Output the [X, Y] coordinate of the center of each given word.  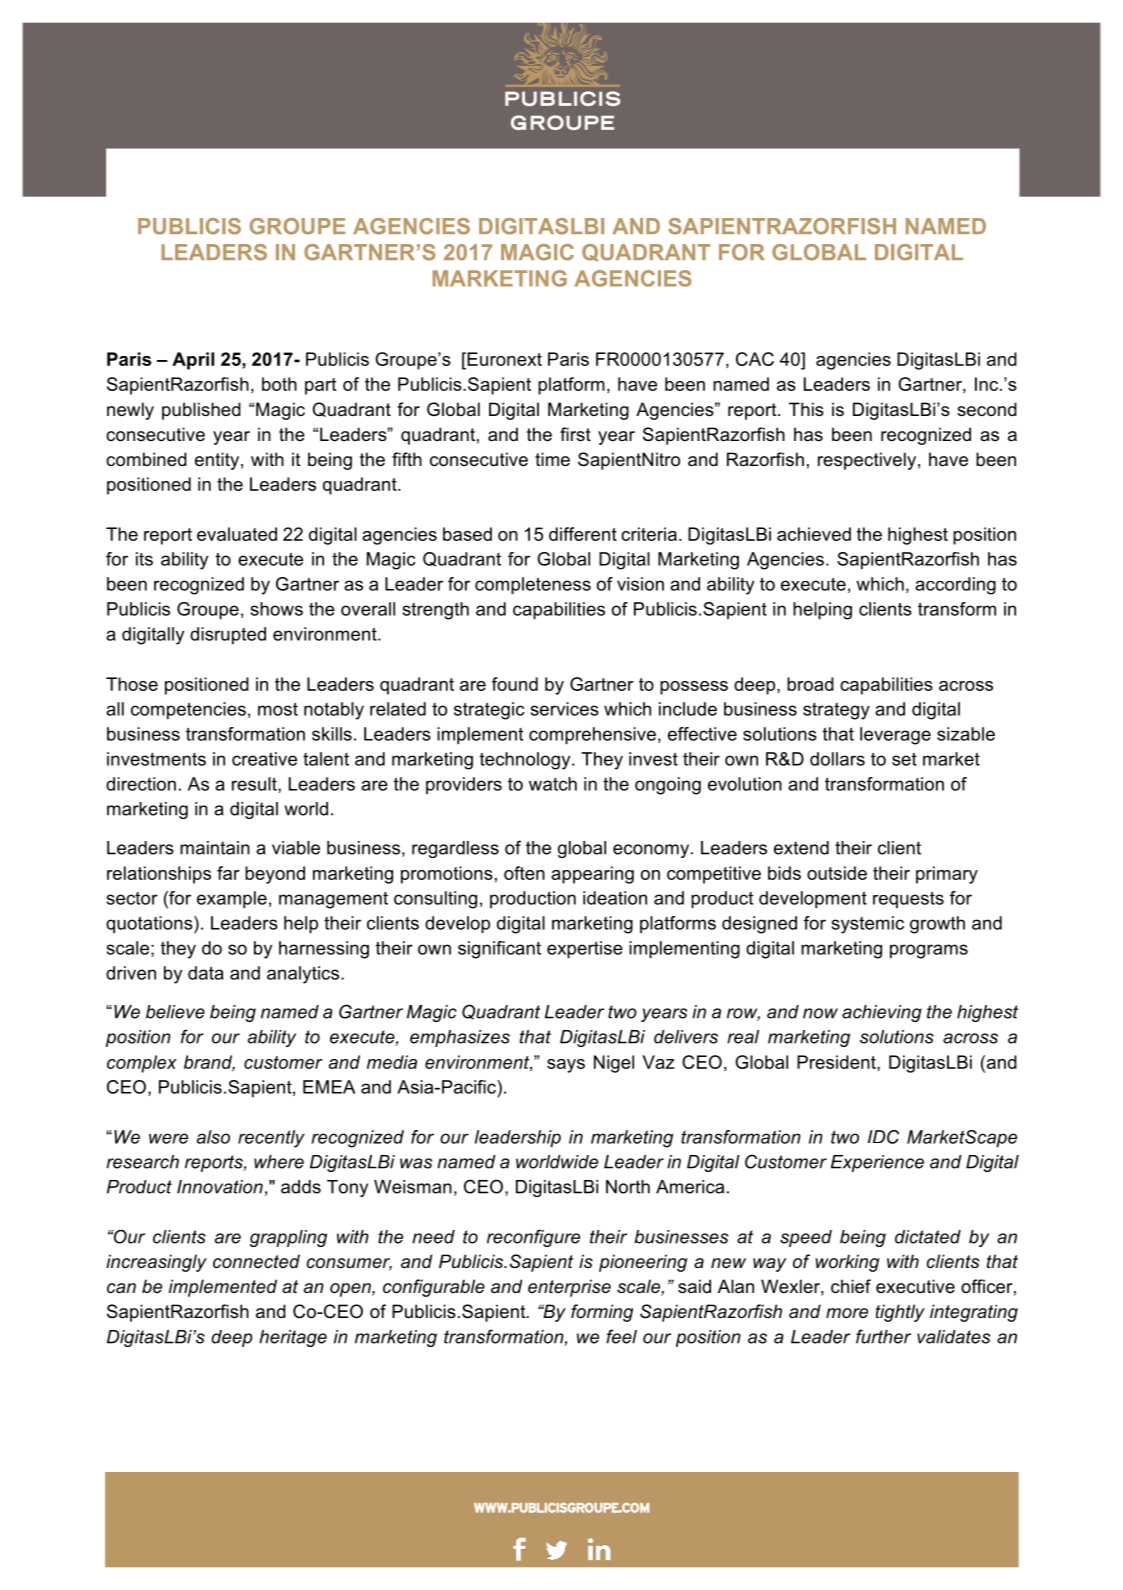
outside [837, 873]
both [279, 384]
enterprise [569, 1288]
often [524, 873]
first [575, 434]
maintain [215, 848]
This [806, 409]
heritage [293, 1338]
